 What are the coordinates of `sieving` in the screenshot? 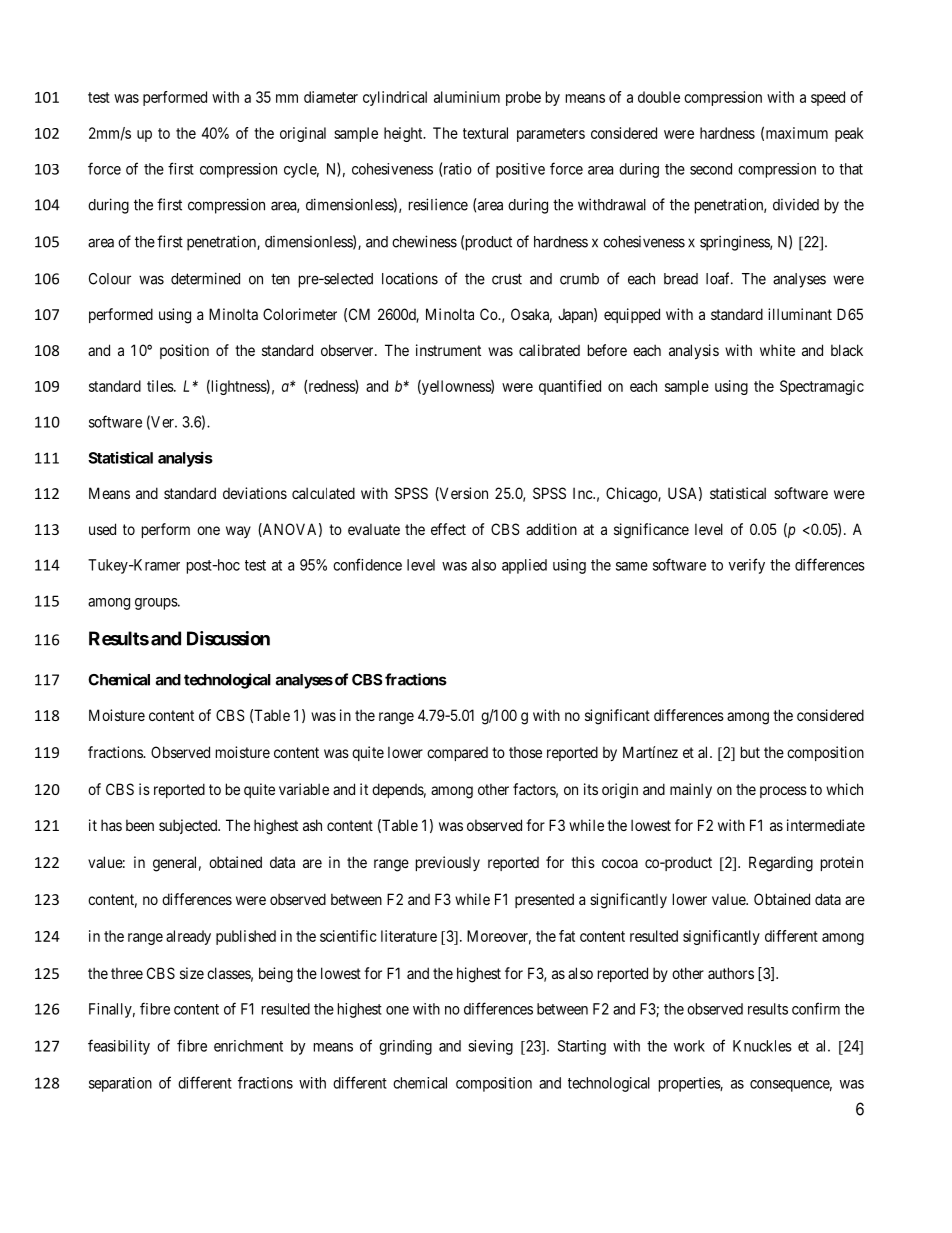 It's located at (490, 1047).
